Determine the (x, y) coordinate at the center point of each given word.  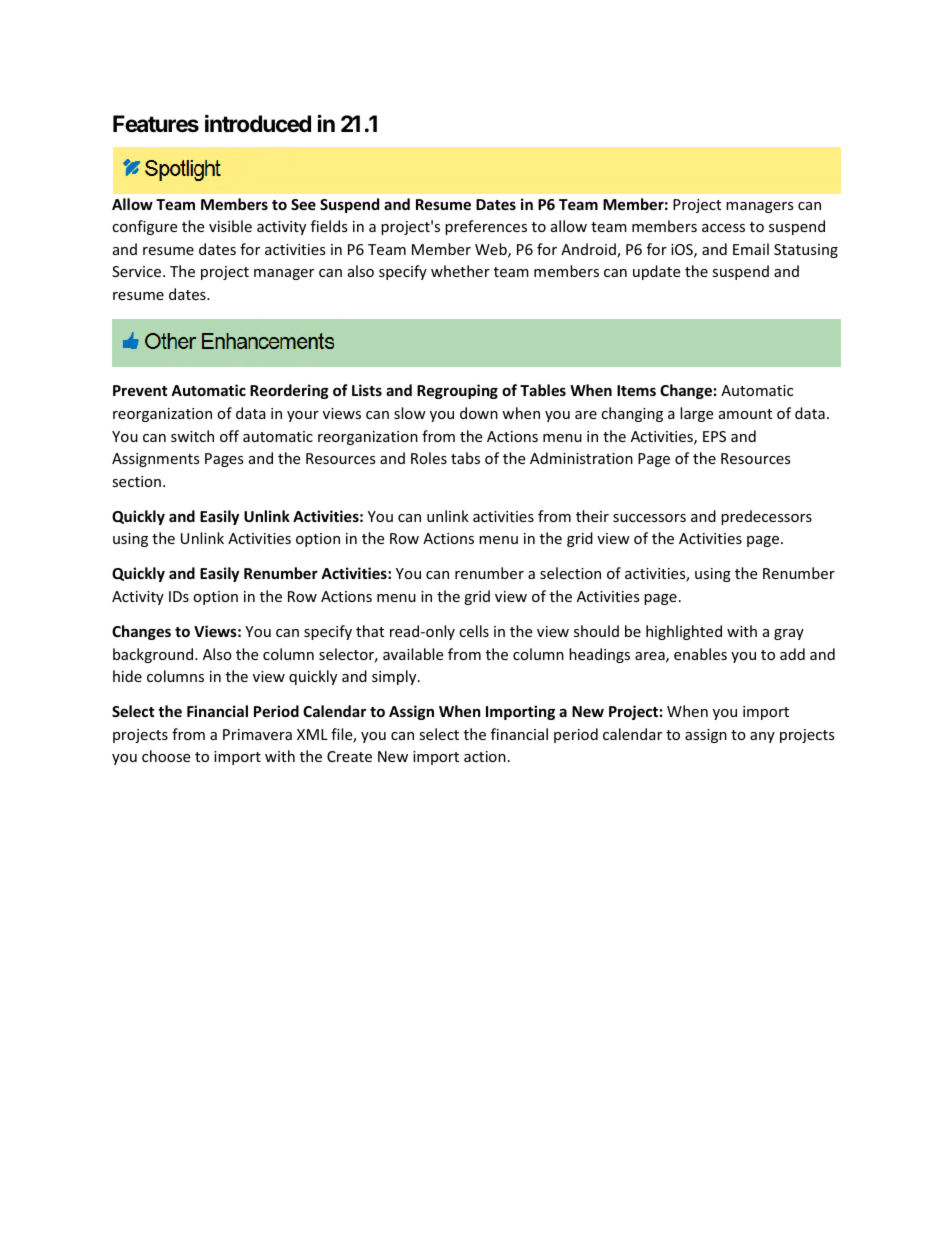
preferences (486, 227)
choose (166, 756)
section (136, 481)
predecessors (766, 517)
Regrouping (457, 391)
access (723, 228)
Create (349, 756)
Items (636, 390)
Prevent (140, 390)
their (592, 516)
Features (156, 124)
